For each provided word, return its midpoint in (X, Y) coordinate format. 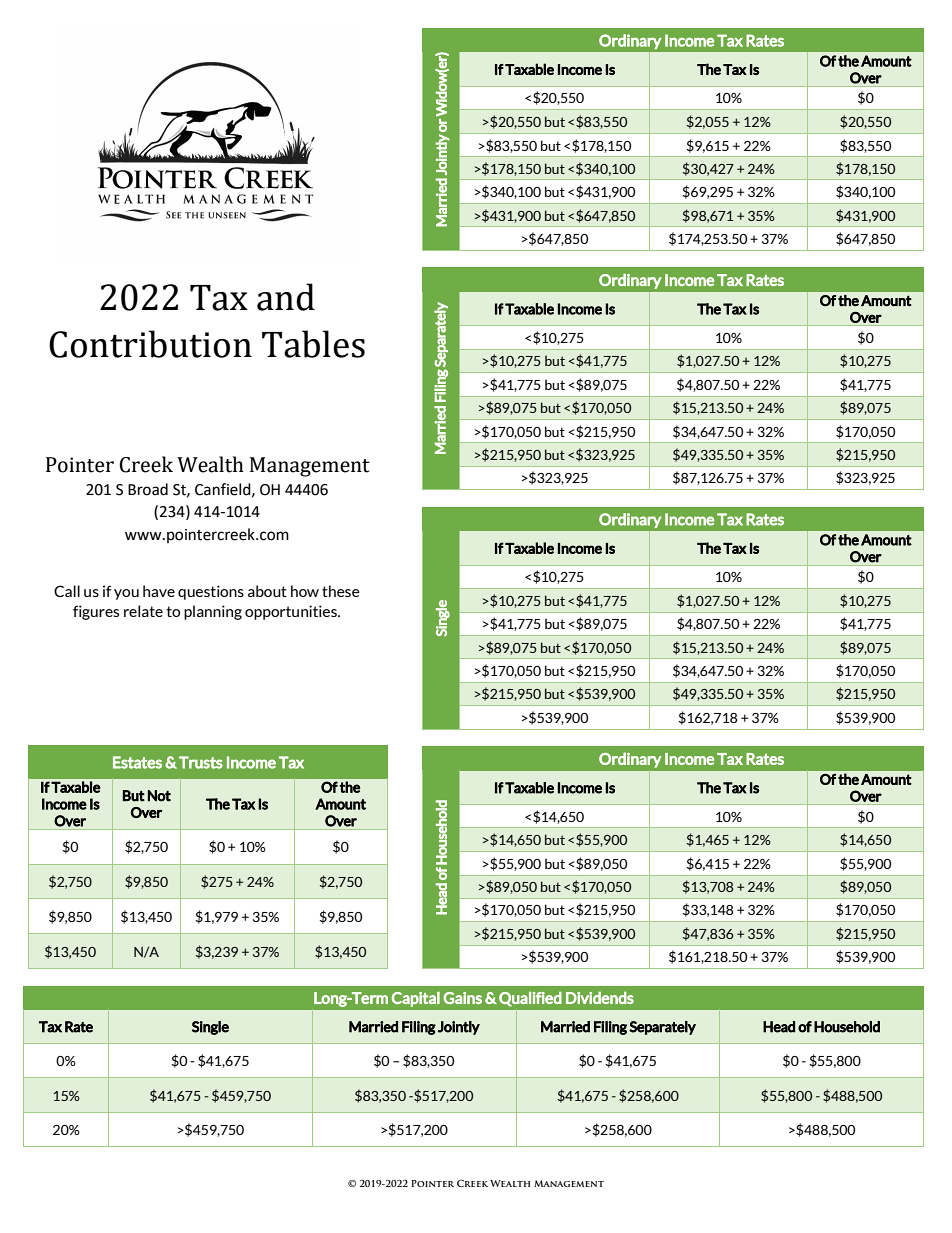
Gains (462, 998)
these (341, 591)
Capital (416, 999)
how (305, 591)
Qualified (530, 999)
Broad (148, 489)
